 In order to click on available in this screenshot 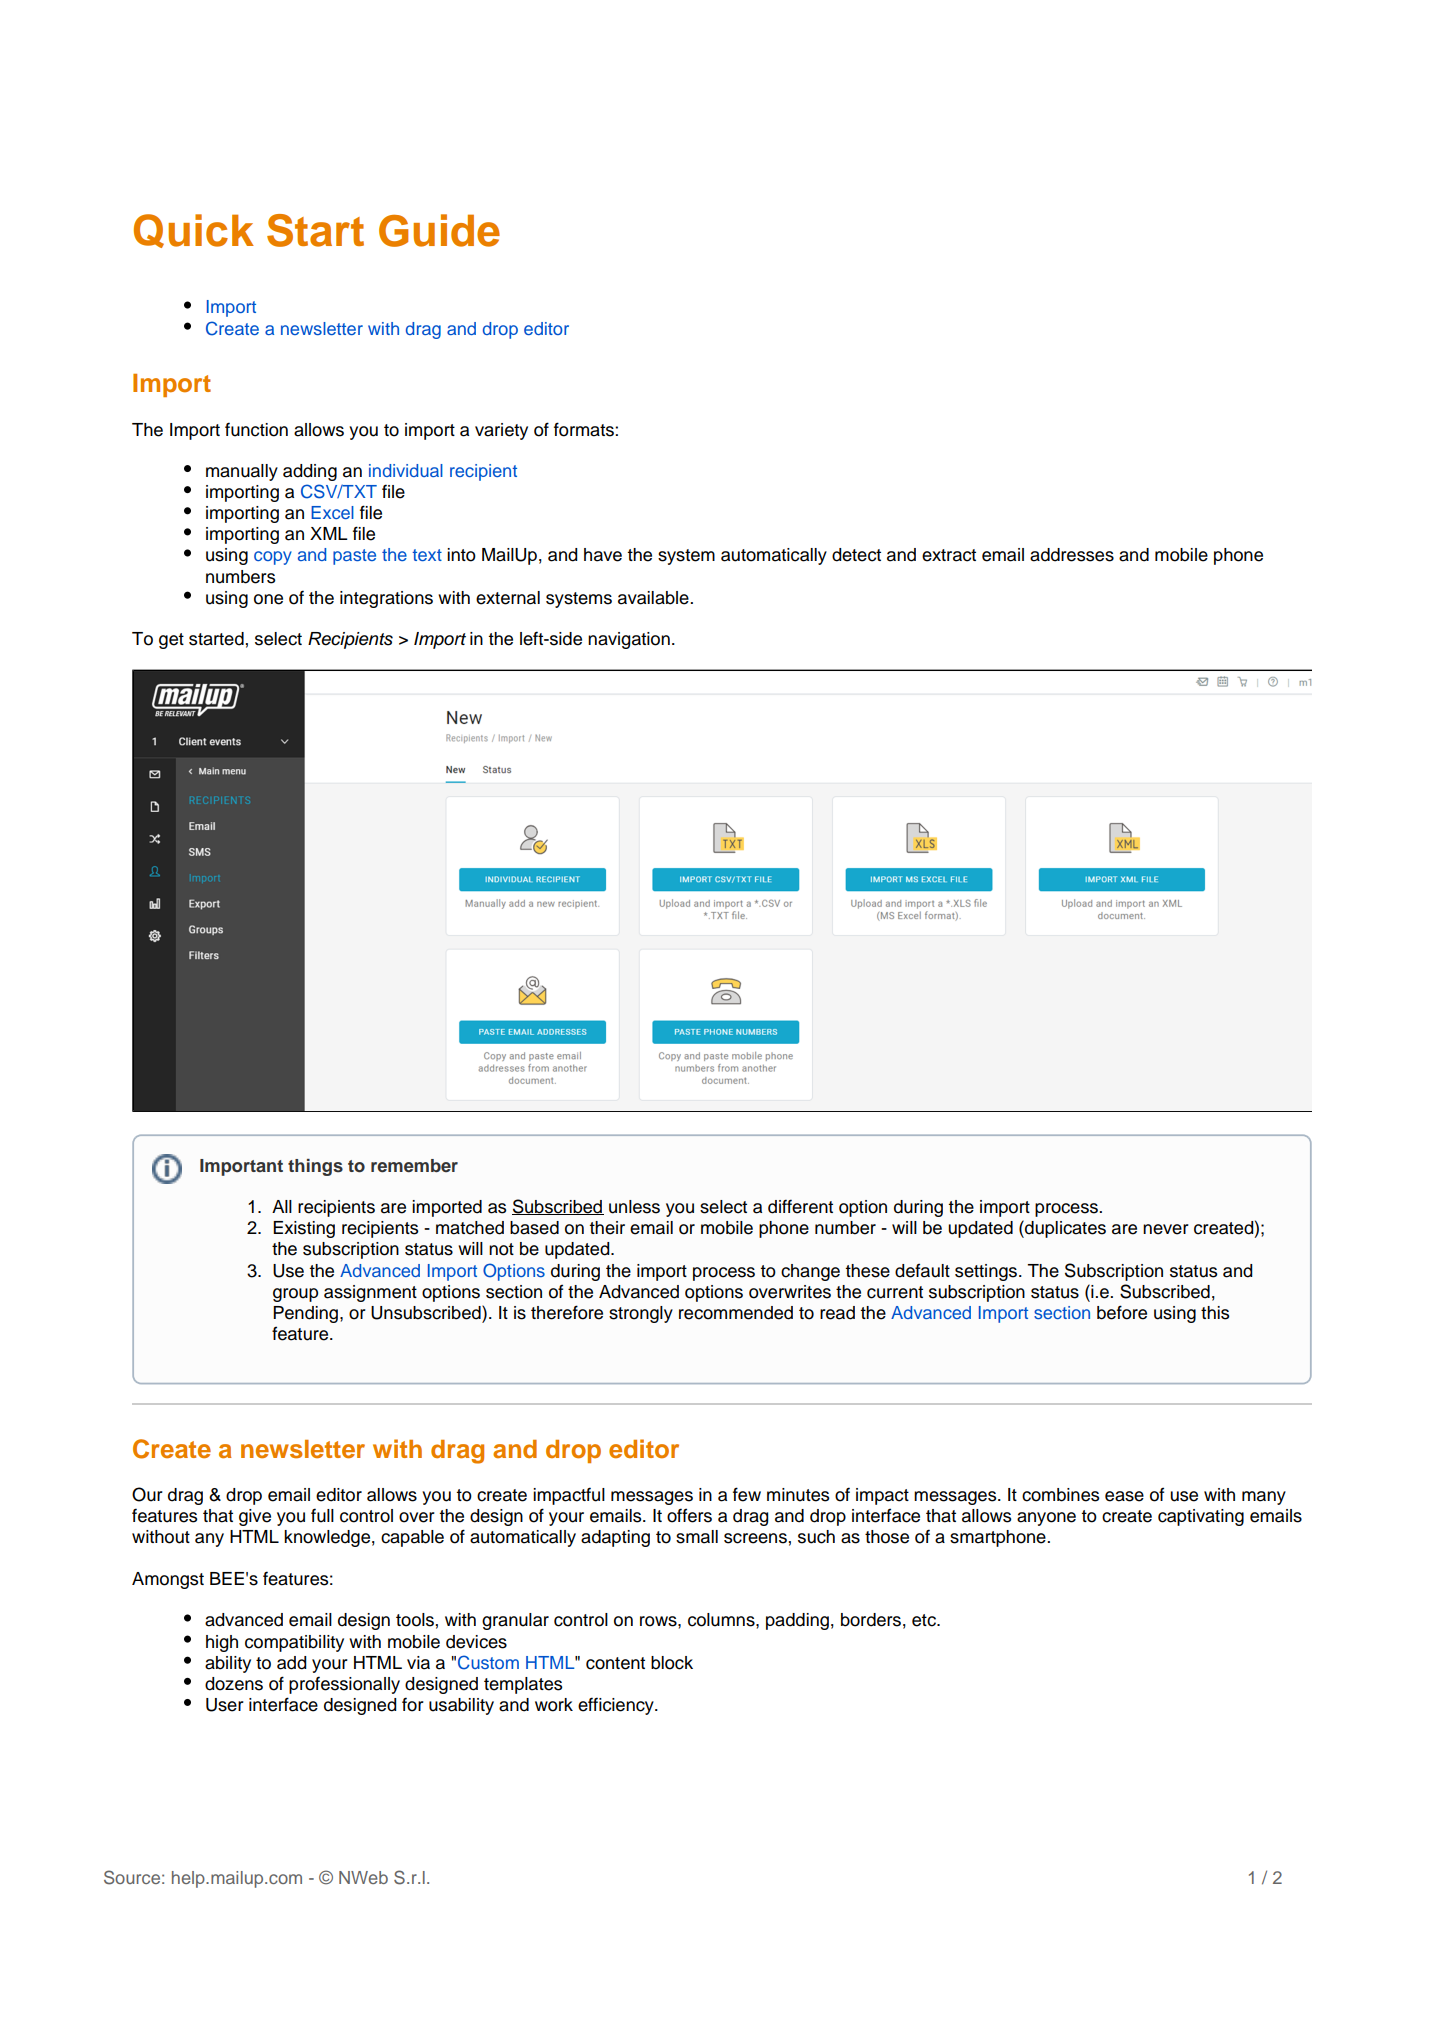, I will do `click(654, 598)`.
